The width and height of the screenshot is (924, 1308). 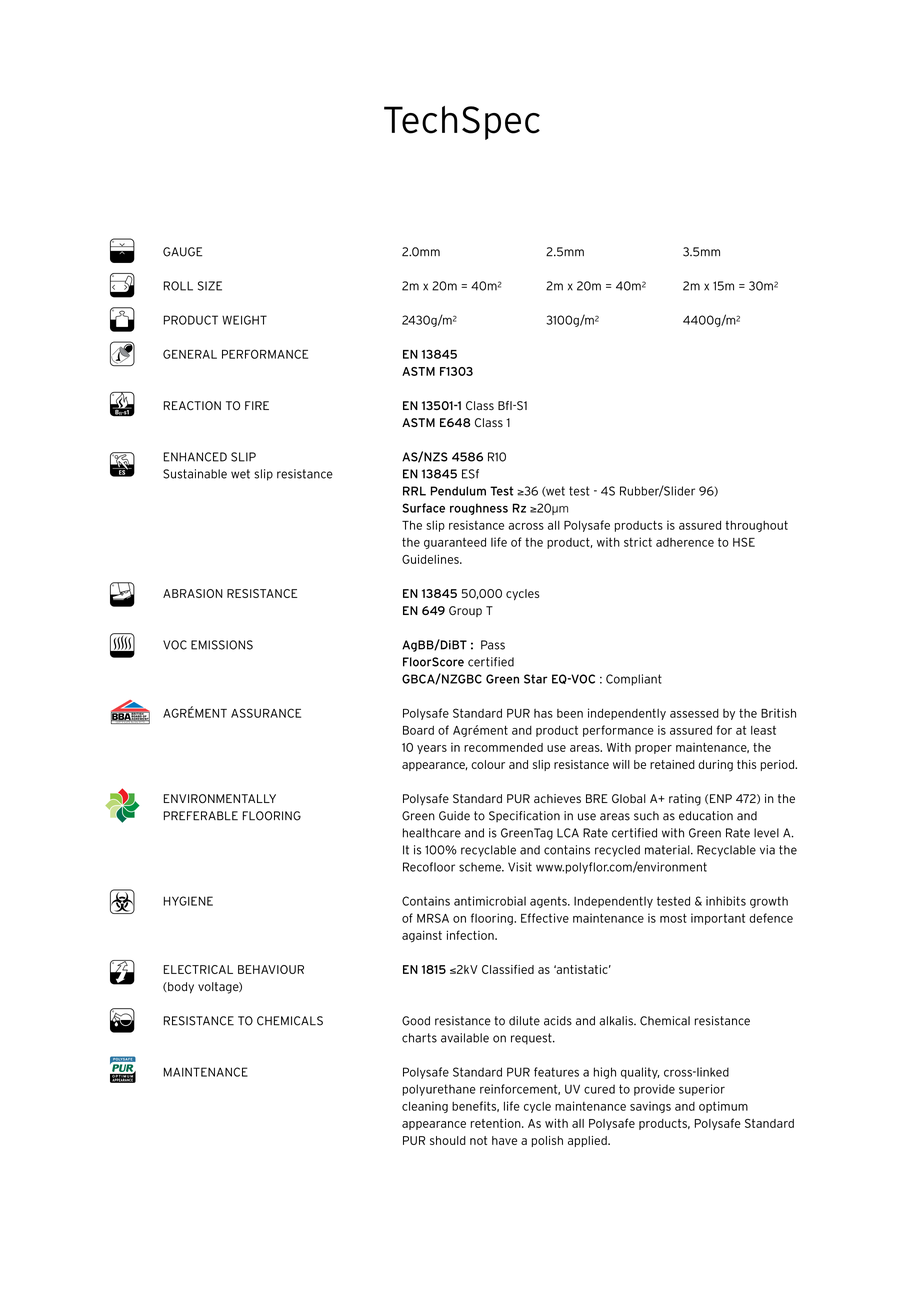 I want to click on roughness, so click(x=479, y=509).
